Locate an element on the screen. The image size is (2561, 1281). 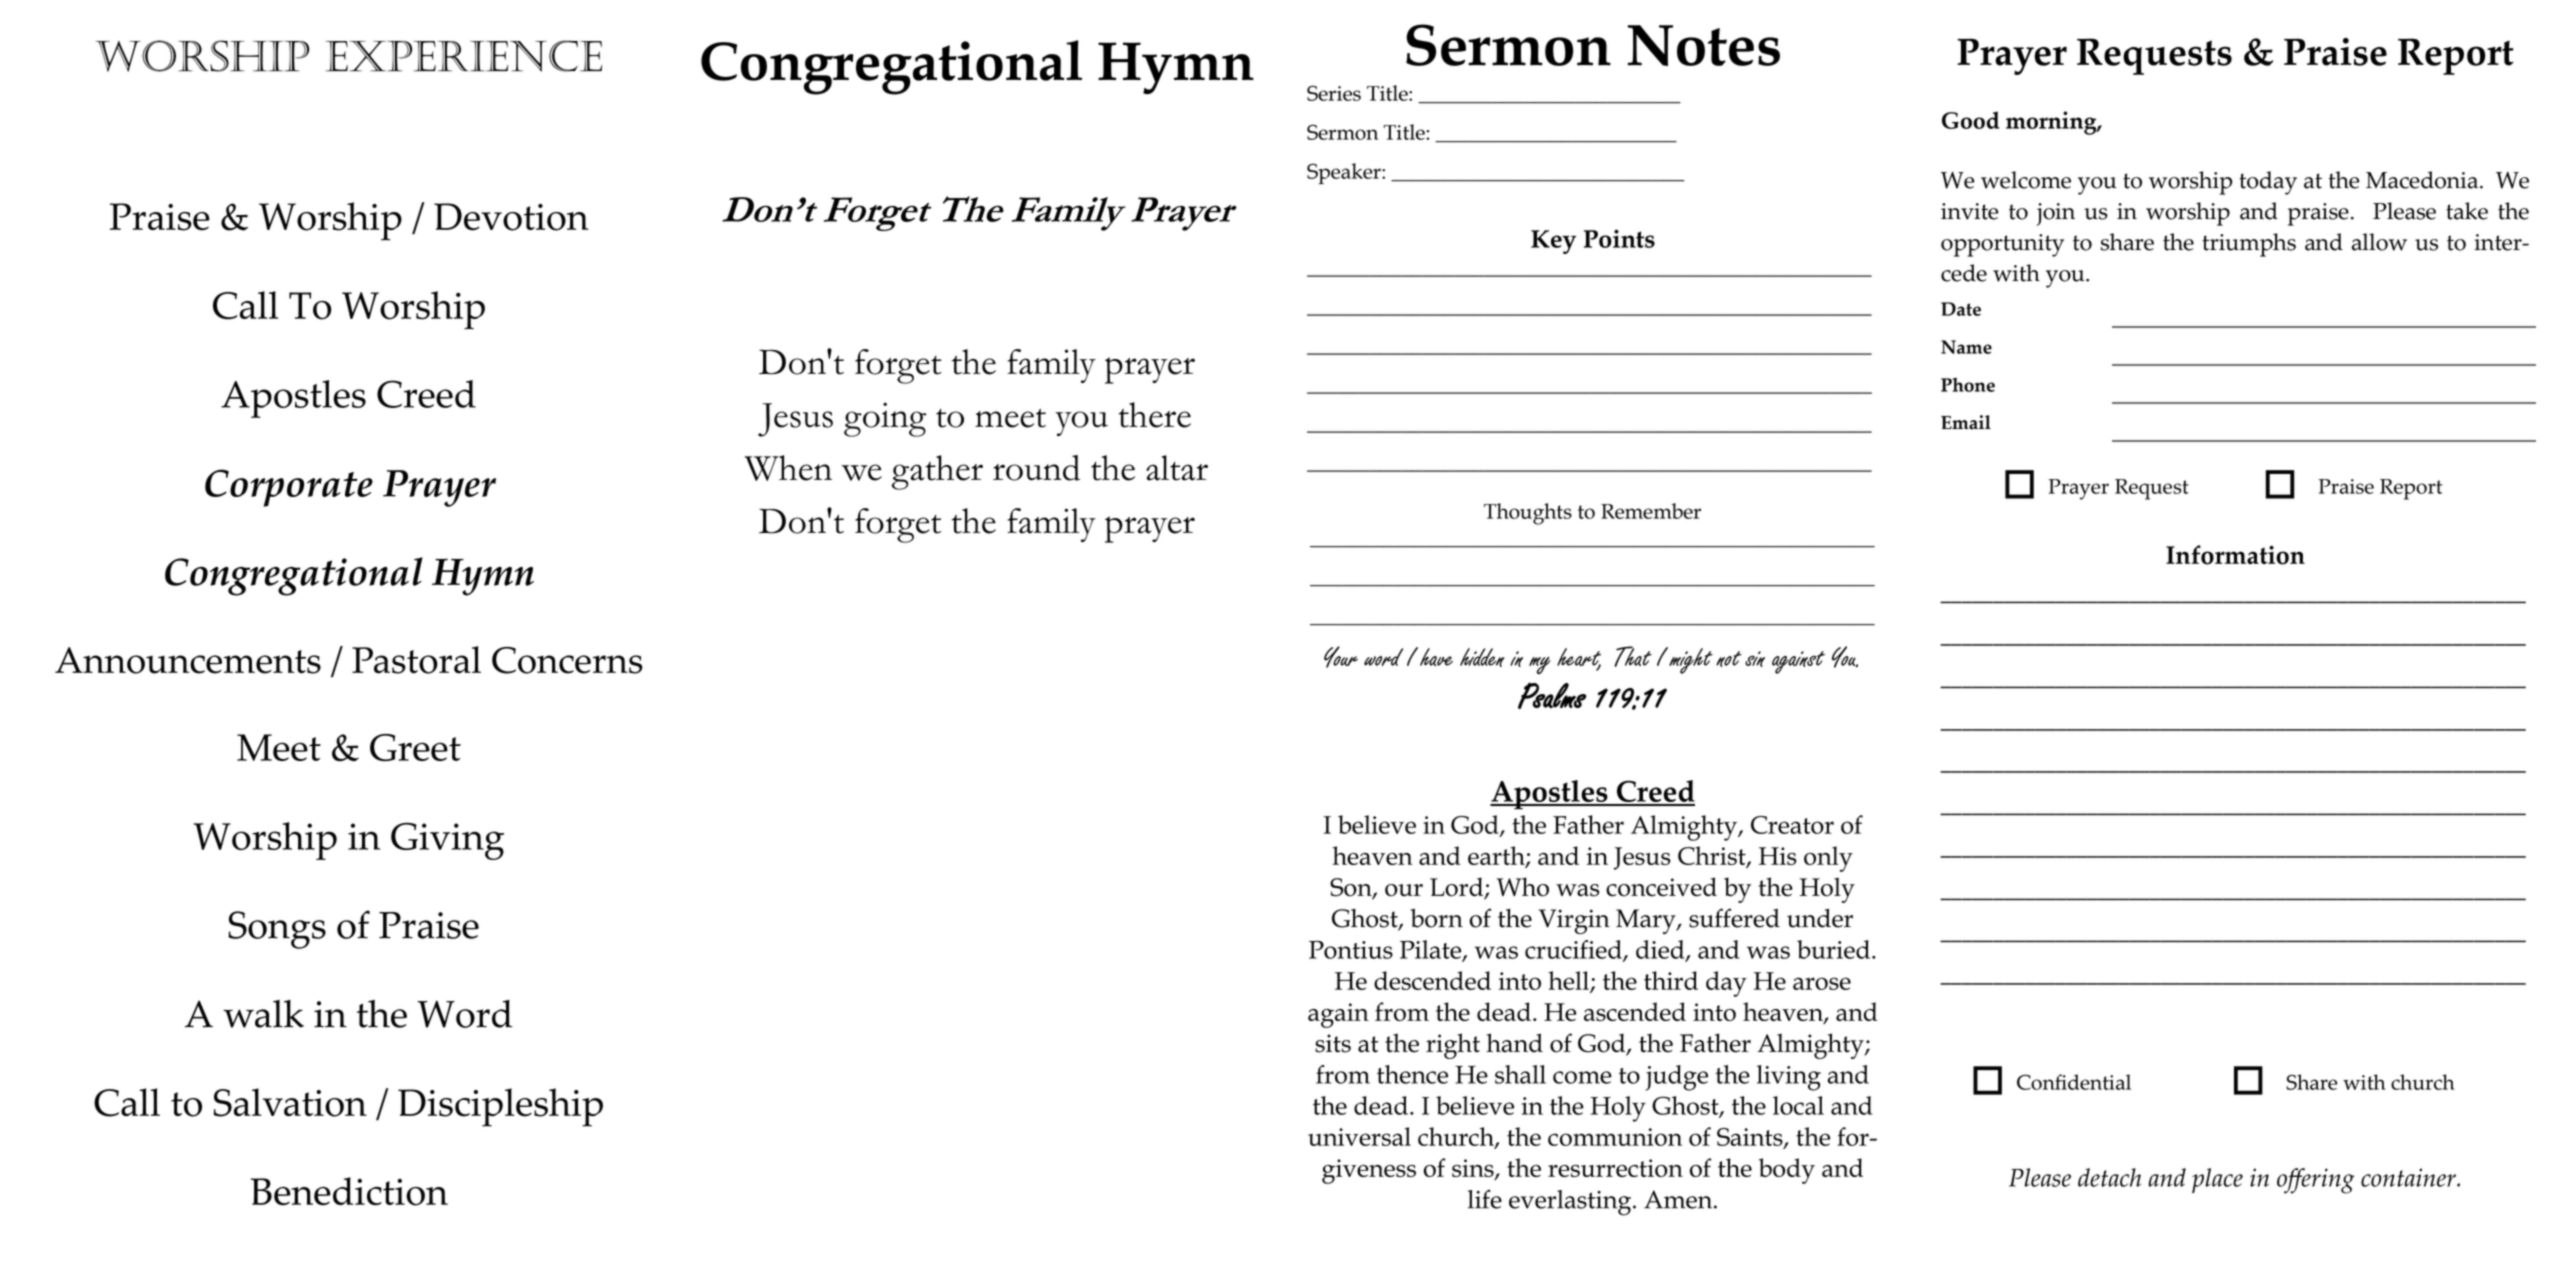
Name is located at coordinates (1966, 347).
